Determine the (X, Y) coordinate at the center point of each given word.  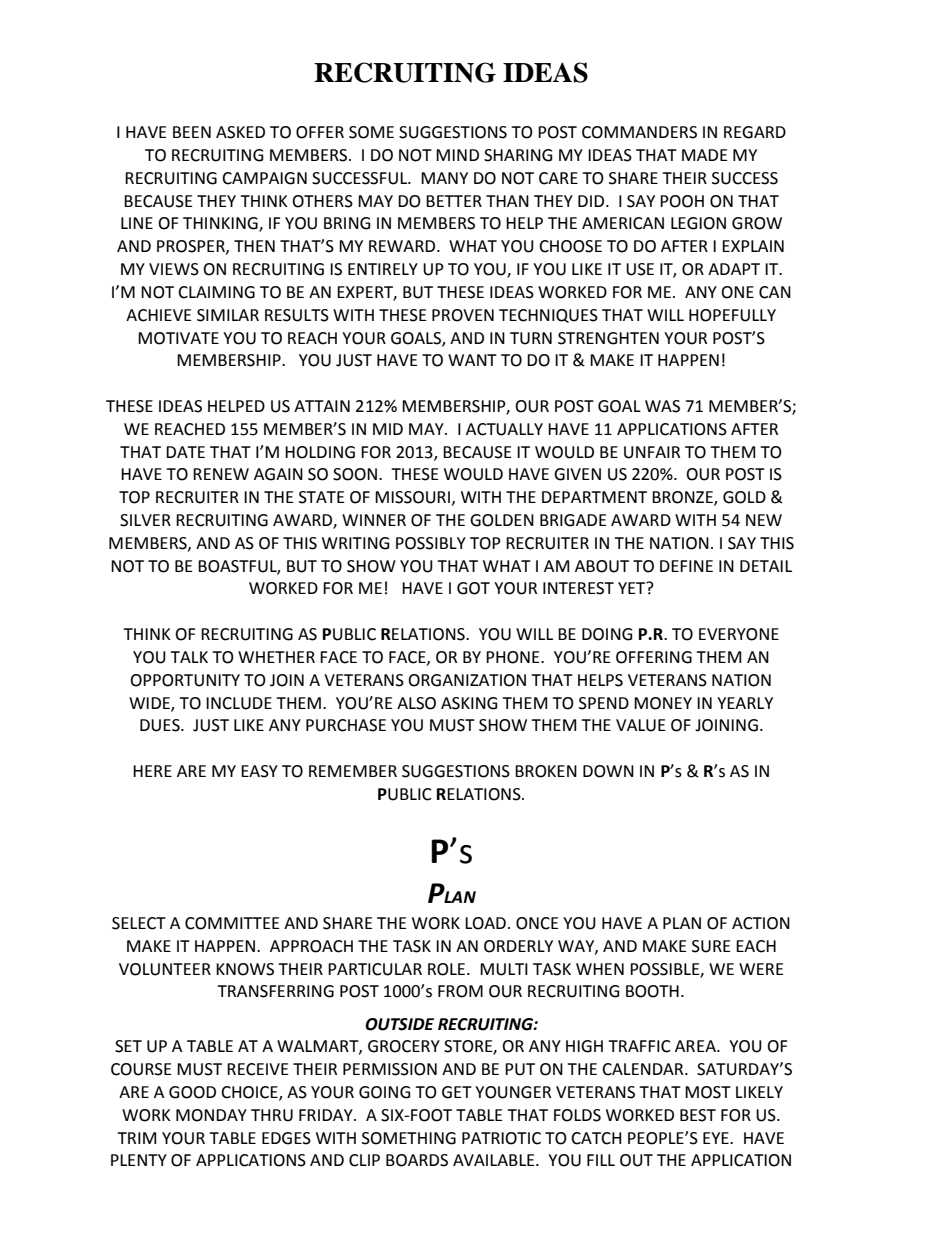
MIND (457, 155)
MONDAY (211, 1115)
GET (457, 1092)
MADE (705, 155)
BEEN (192, 132)
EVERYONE (739, 634)
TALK (189, 657)
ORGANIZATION (467, 680)
